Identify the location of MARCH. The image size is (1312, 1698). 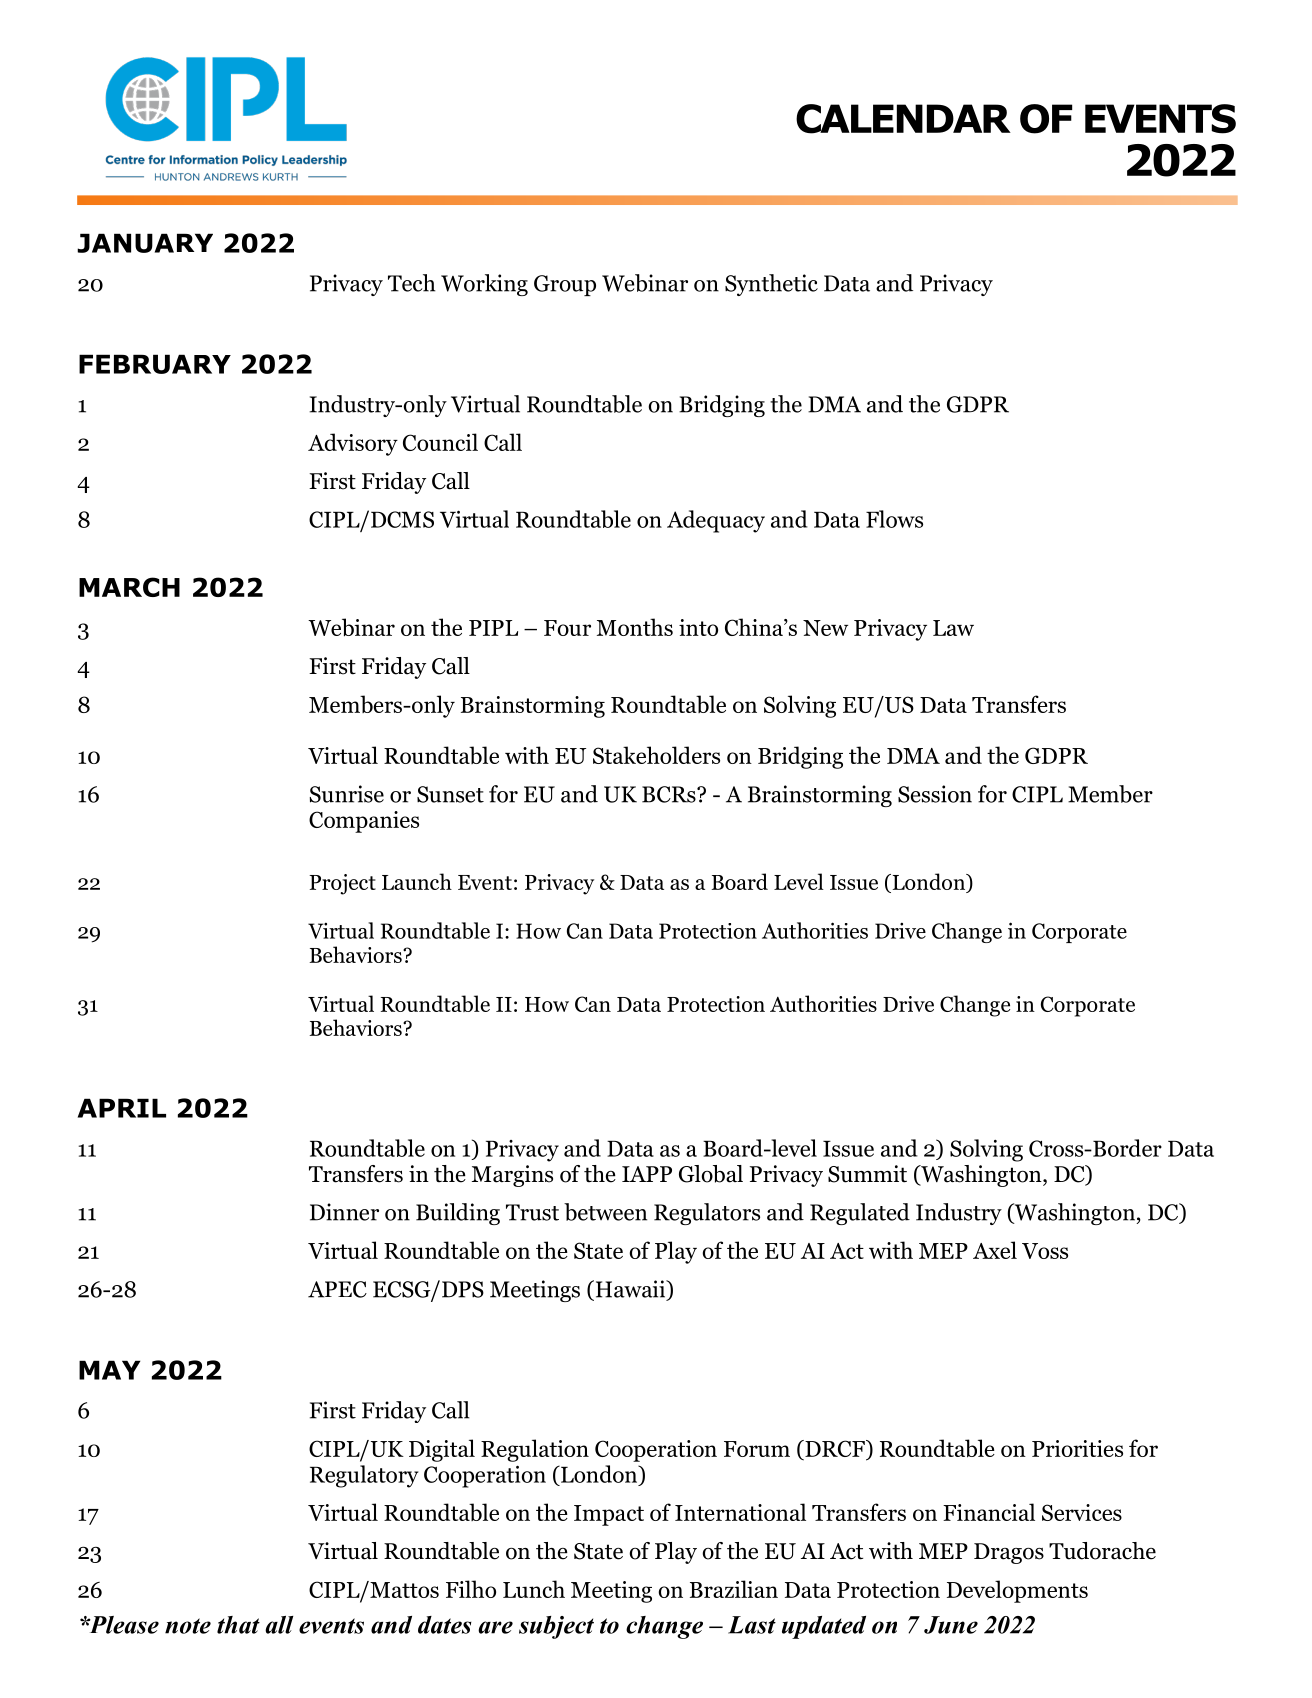
(129, 587).
